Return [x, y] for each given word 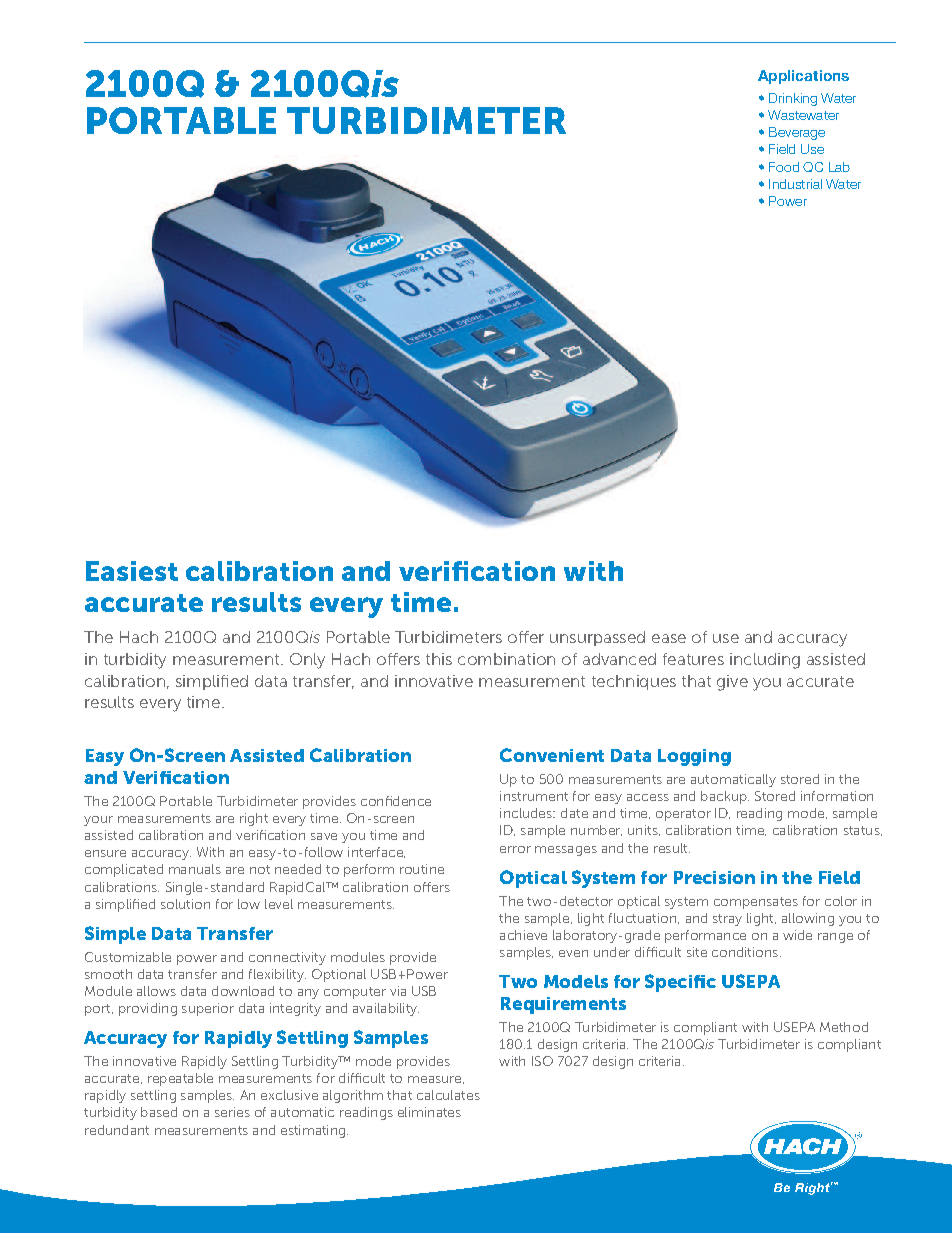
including [765, 661]
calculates [448, 1095]
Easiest [132, 571]
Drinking [793, 99]
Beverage [797, 133]
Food [784, 167]
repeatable [180, 1079]
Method [844, 1027]
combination [506, 659]
